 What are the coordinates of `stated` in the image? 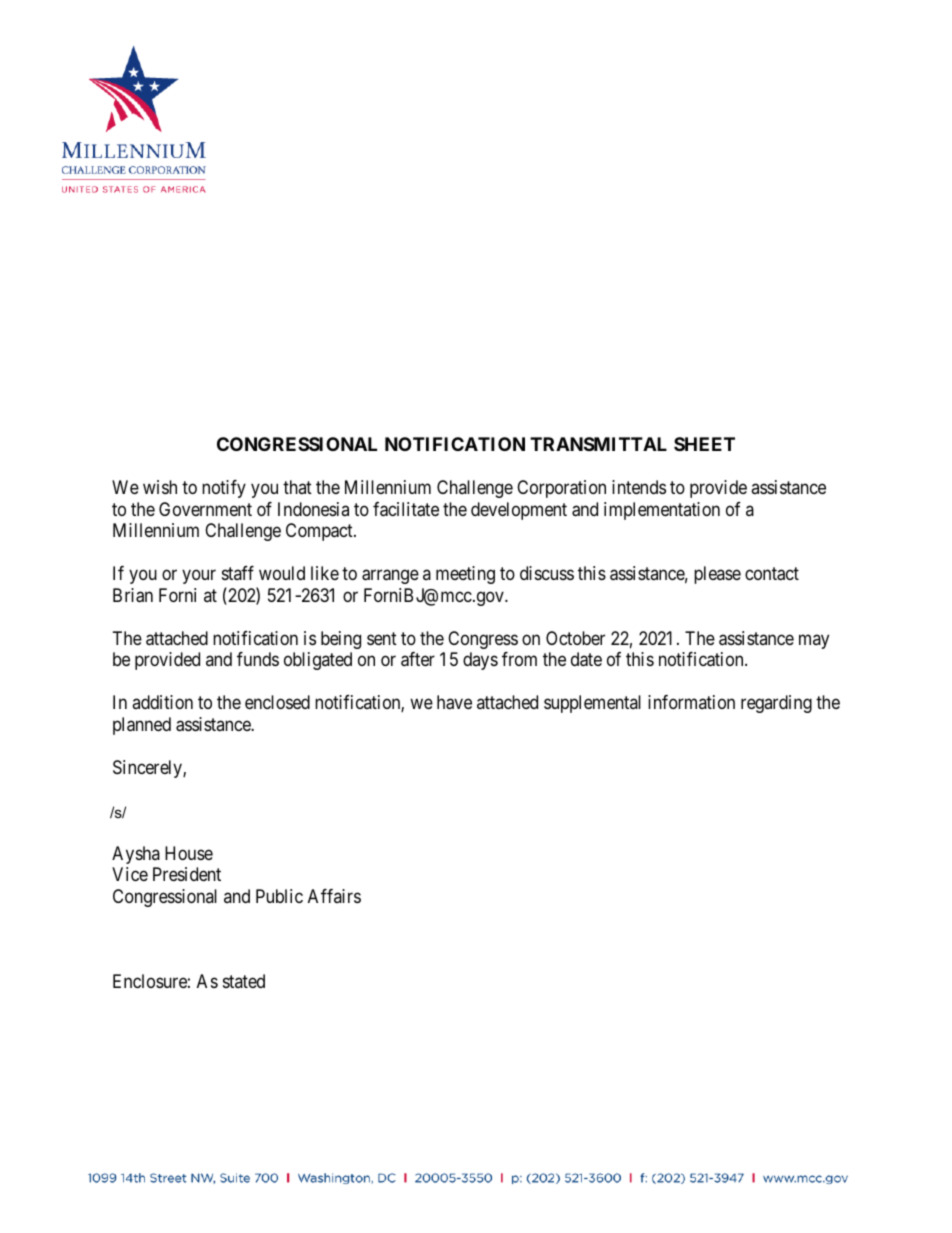 It's located at (244, 981).
